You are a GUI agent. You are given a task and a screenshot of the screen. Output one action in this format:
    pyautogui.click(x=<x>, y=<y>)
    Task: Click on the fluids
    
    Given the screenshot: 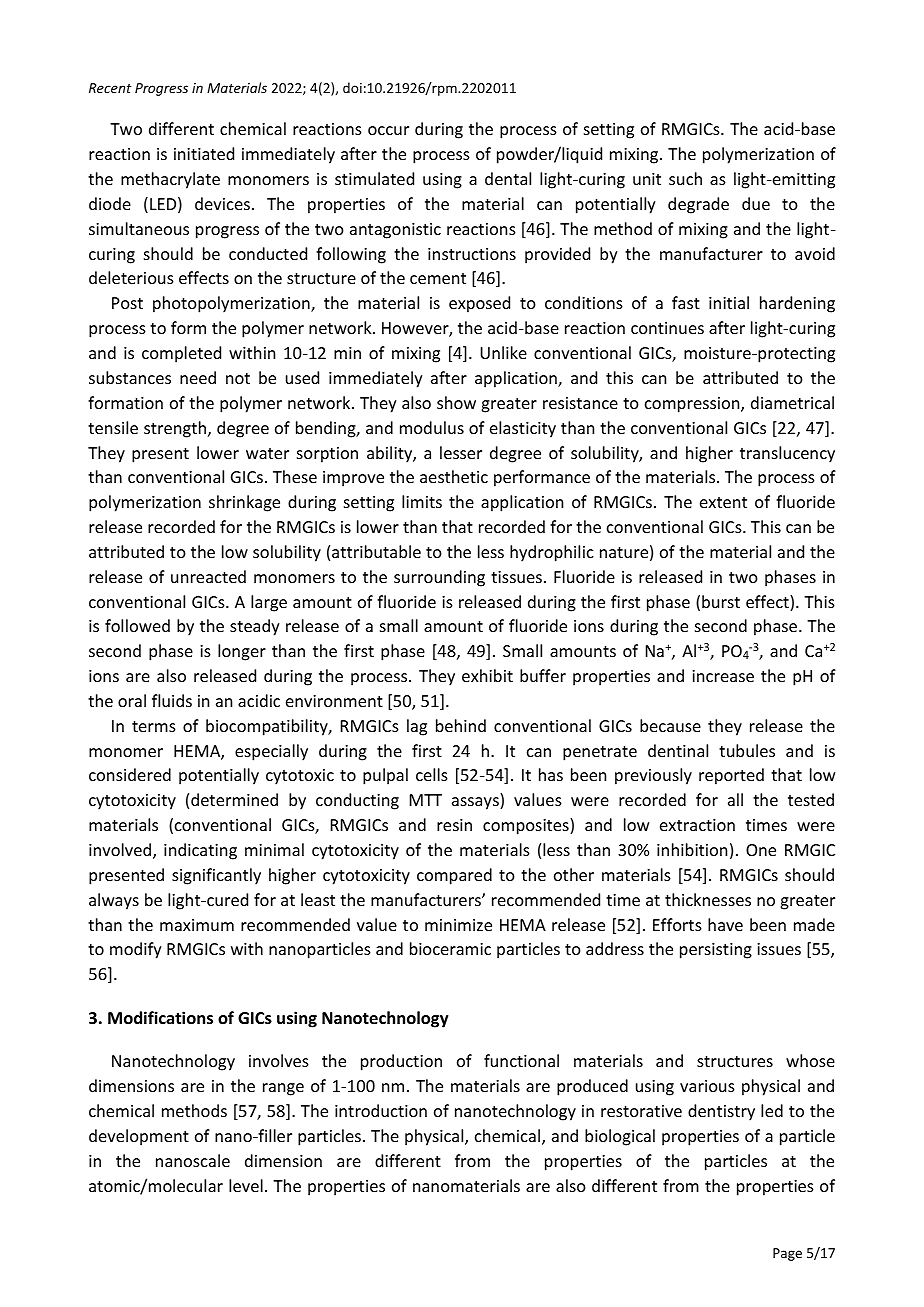 What is the action you would take?
    pyautogui.click(x=172, y=700)
